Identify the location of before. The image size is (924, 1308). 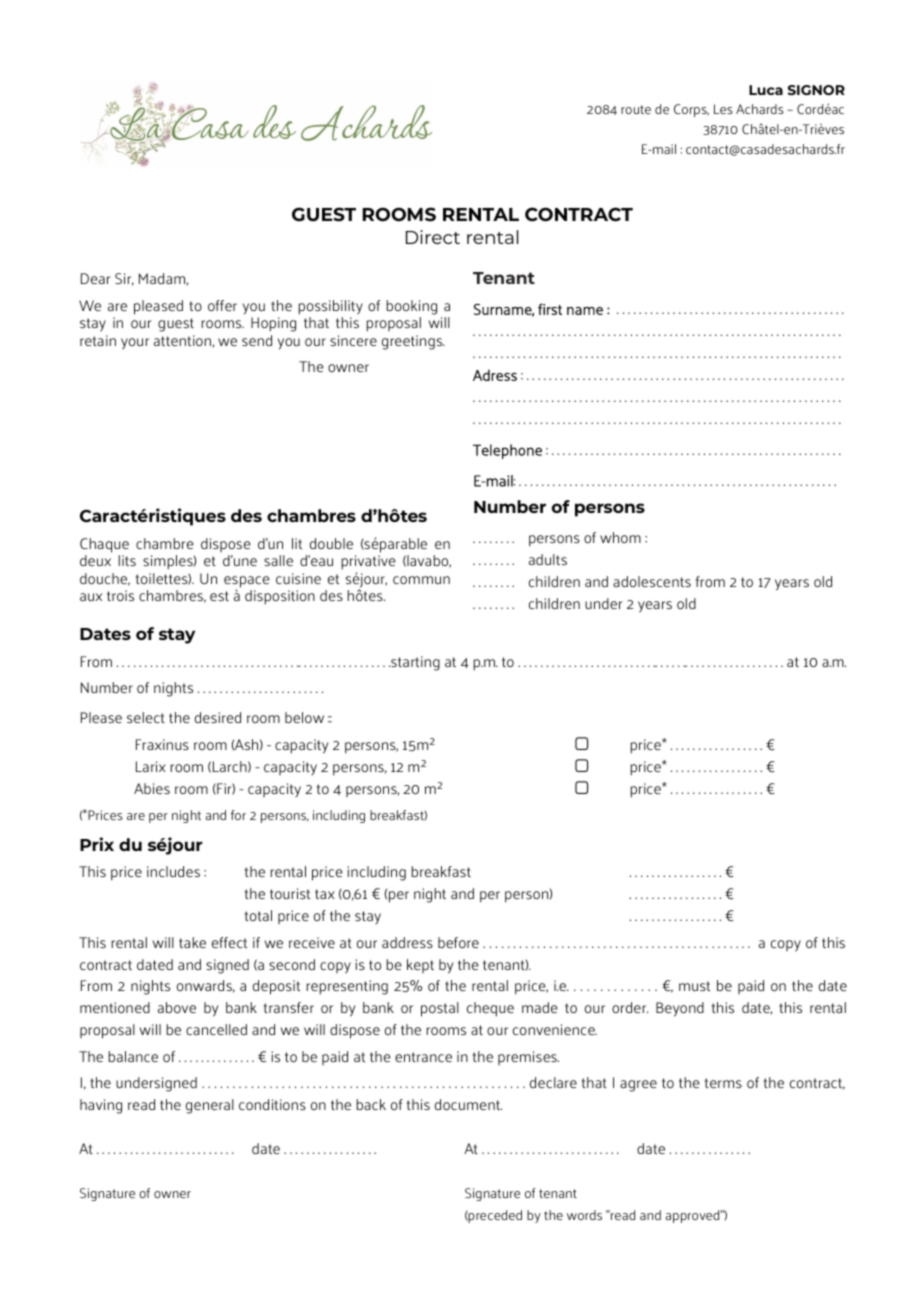
(458, 942).
